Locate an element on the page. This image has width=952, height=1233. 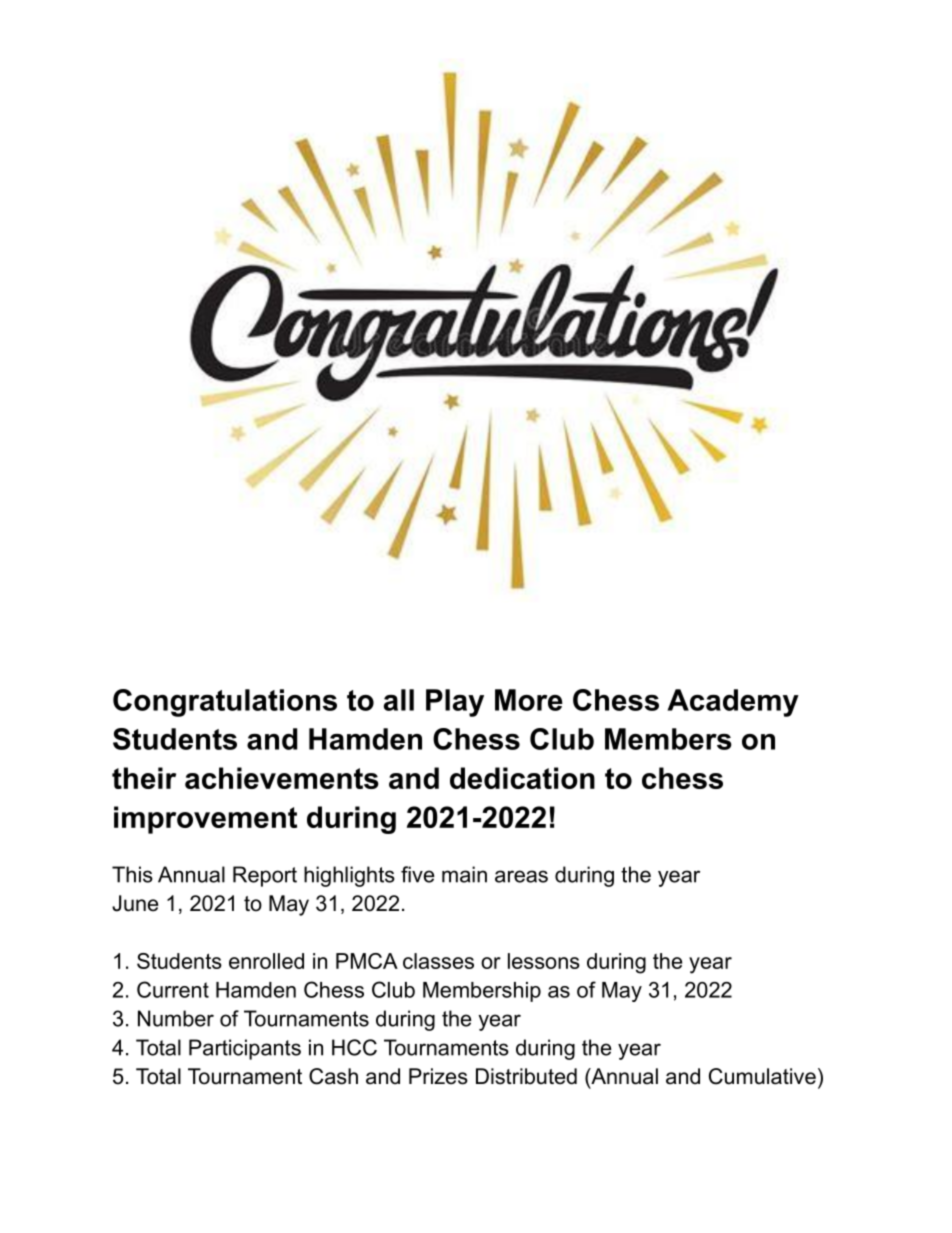
main is located at coordinates (464, 874).
